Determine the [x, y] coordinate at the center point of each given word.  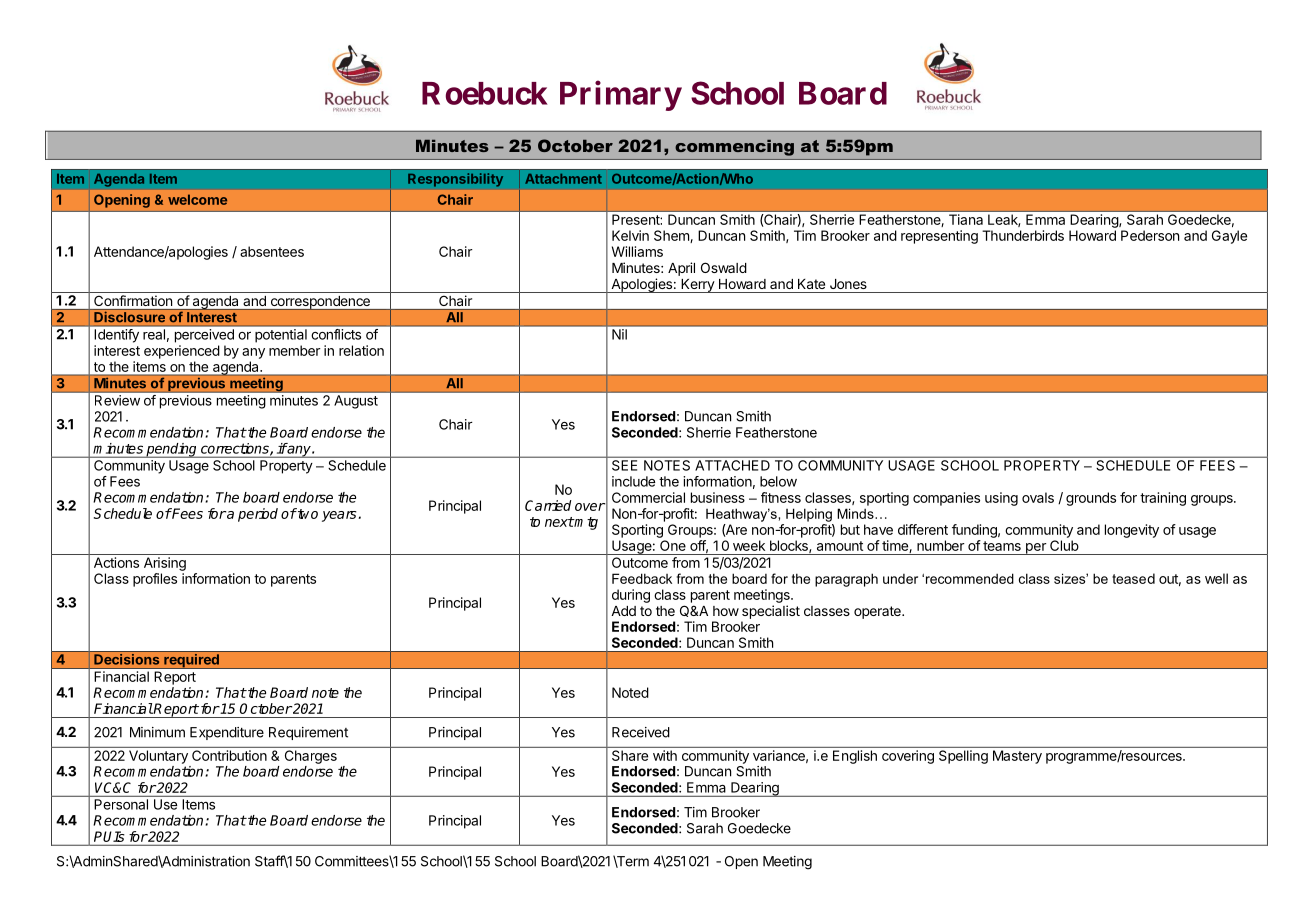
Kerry [697, 286]
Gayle [1229, 237]
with [665, 755]
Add [623, 611]
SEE [624, 465]
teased [1133, 578]
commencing [734, 148]
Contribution [229, 755]
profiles [155, 580]
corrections [236, 449]
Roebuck [485, 93]
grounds [1091, 499]
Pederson [1150, 235]
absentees [272, 251]
